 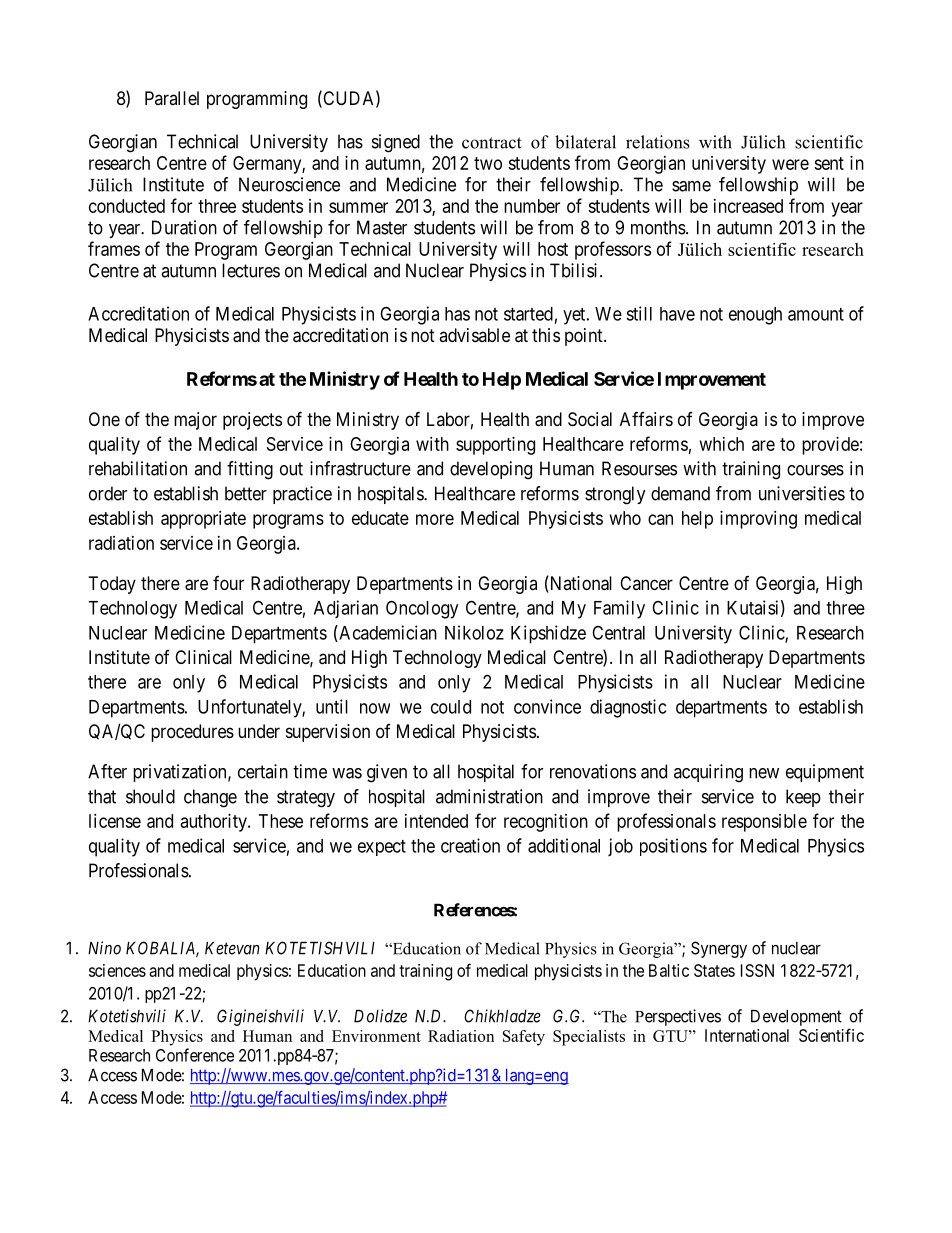 I want to click on four, so click(x=228, y=583).
